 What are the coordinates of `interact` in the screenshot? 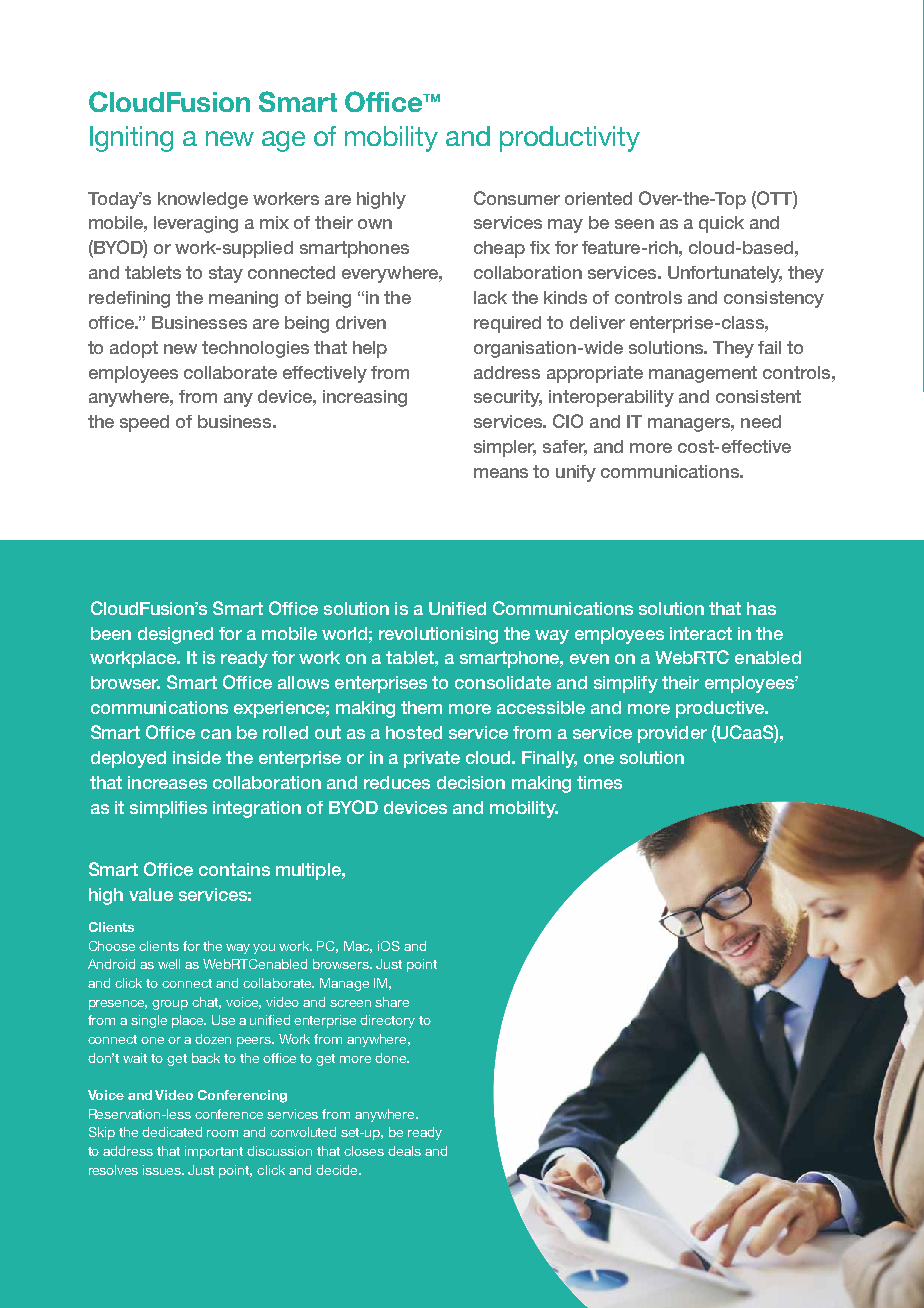 It's located at (701, 633).
